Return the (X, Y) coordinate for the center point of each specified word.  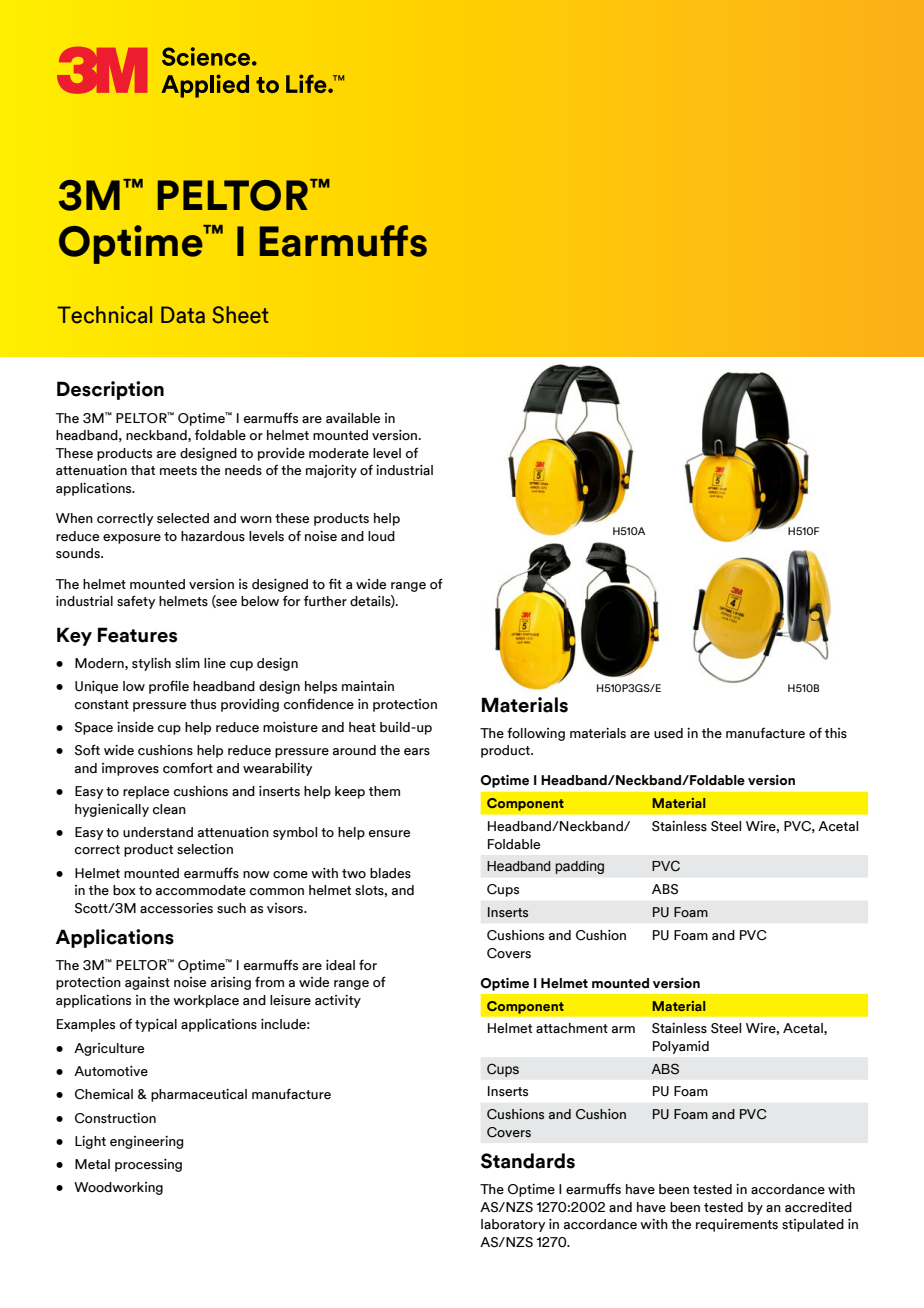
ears (417, 752)
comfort (188, 768)
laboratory (513, 1225)
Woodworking (118, 1188)
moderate (339, 453)
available (353, 418)
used (668, 733)
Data (183, 315)
